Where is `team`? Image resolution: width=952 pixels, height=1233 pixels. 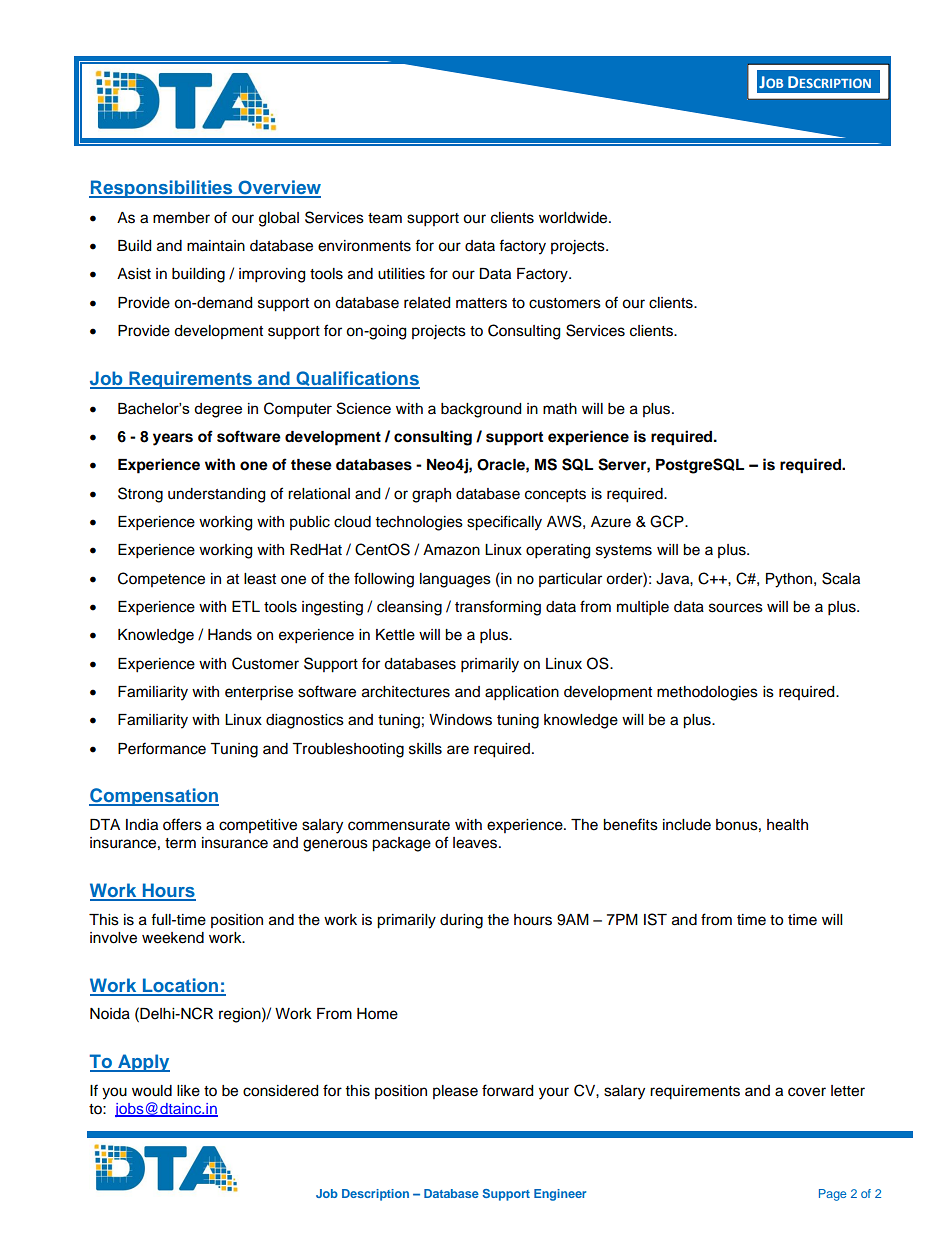
team is located at coordinates (385, 218).
